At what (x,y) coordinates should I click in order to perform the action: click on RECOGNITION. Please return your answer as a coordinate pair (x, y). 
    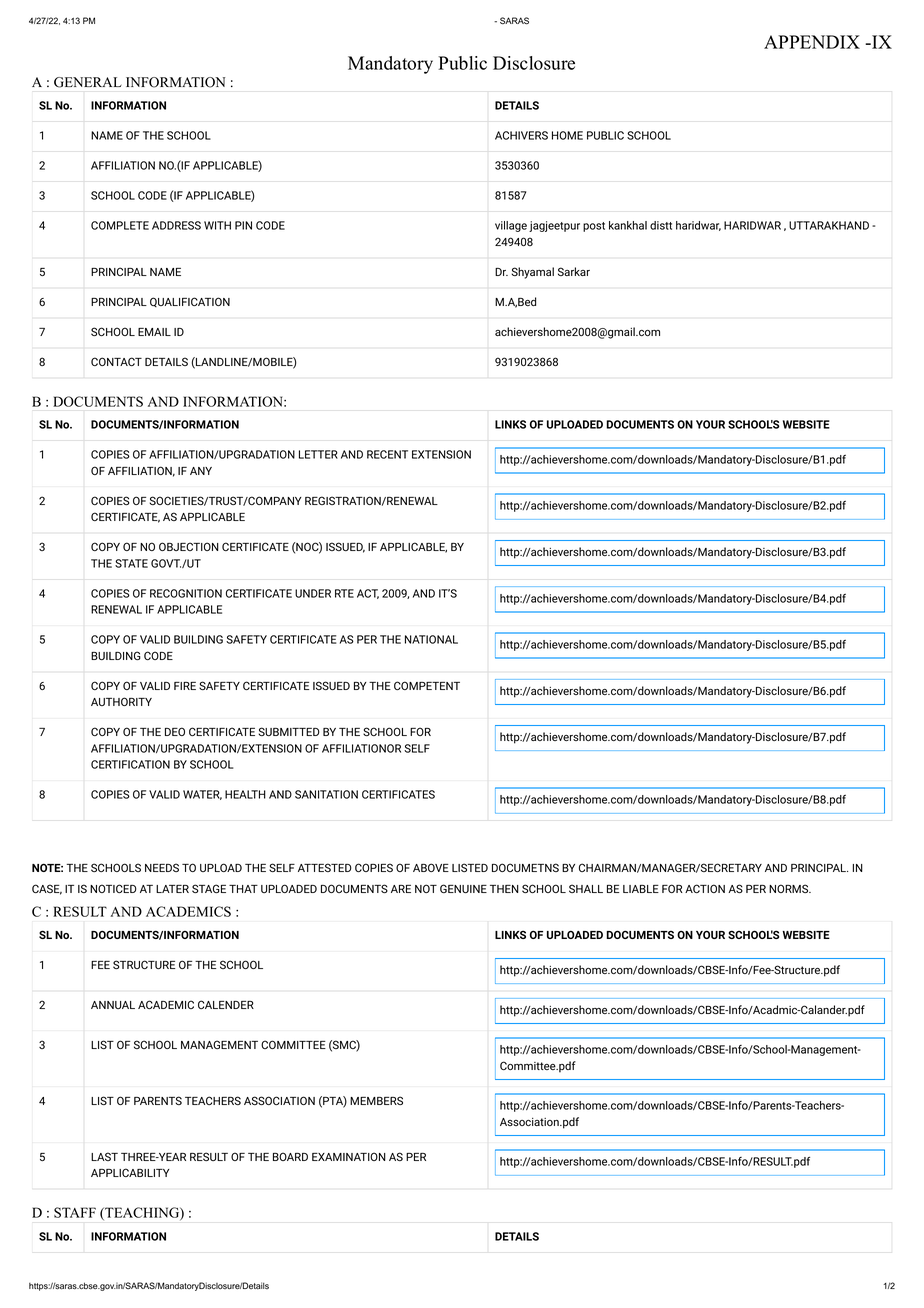
    Looking at the image, I should click on (186, 593).
